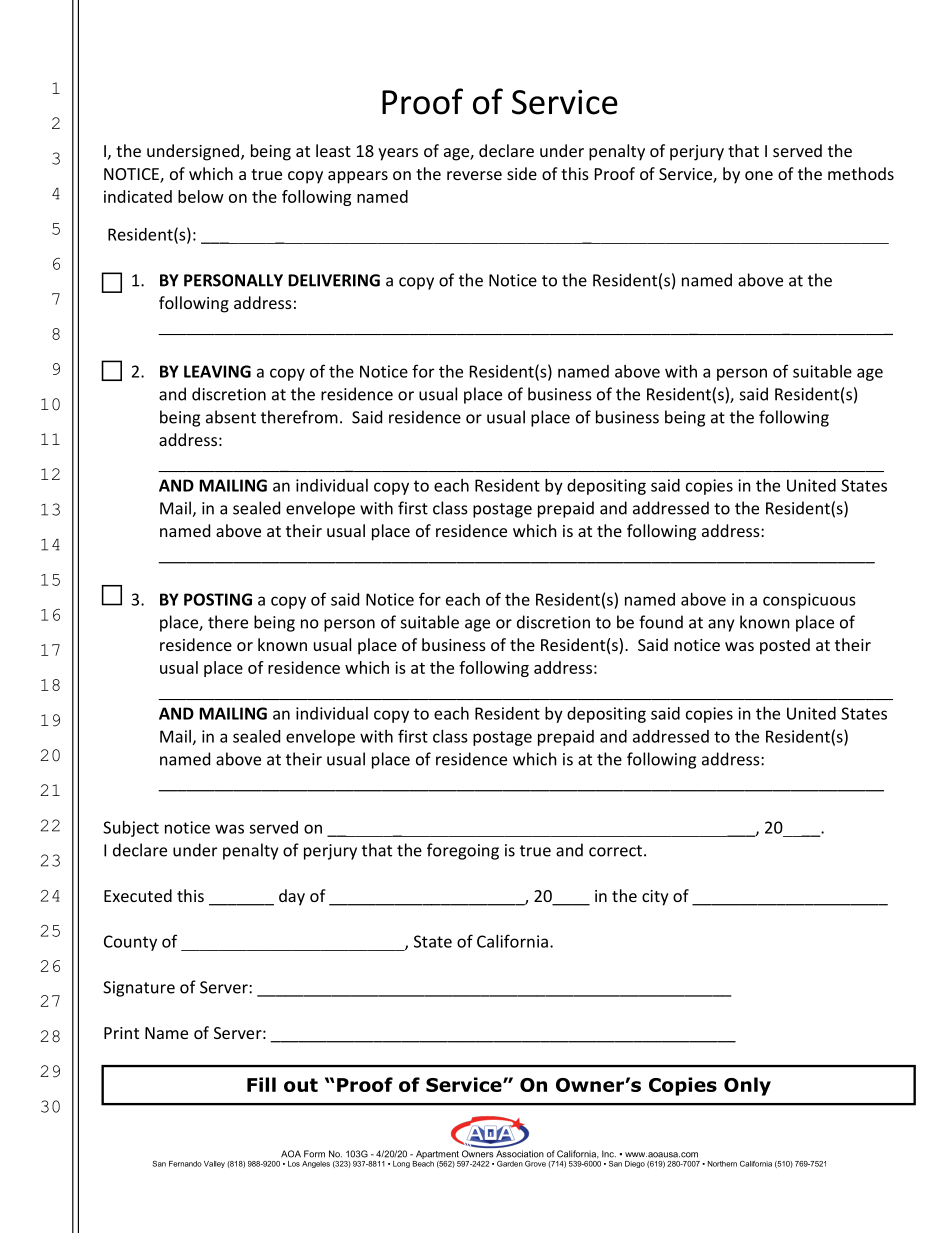  Describe the element at coordinates (520, 1154) in the document. I see `Association` at that location.
